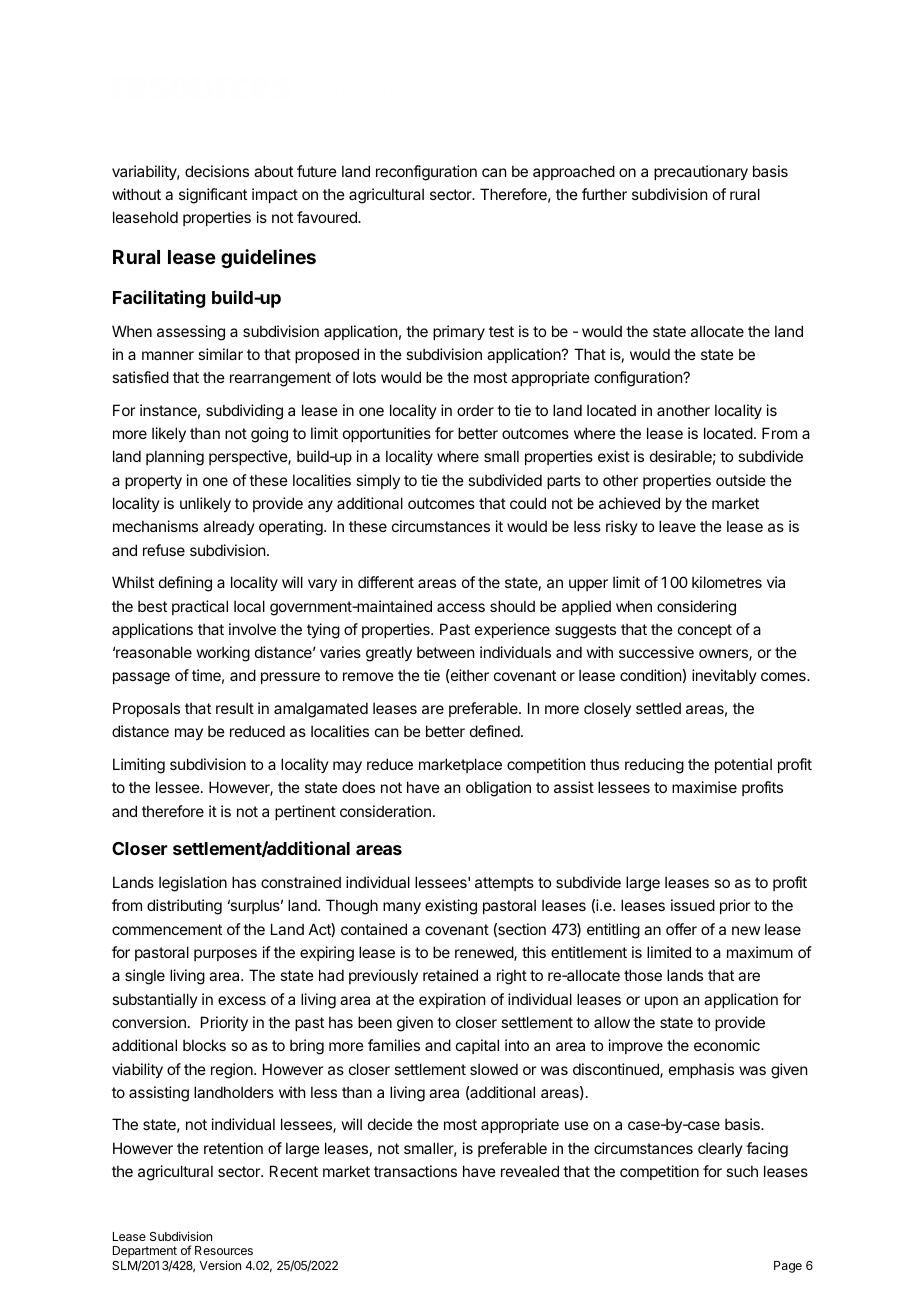 This page has height=1308, width=924. What do you see at coordinates (235, 708) in the page?
I see `result` at bounding box center [235, 708].
